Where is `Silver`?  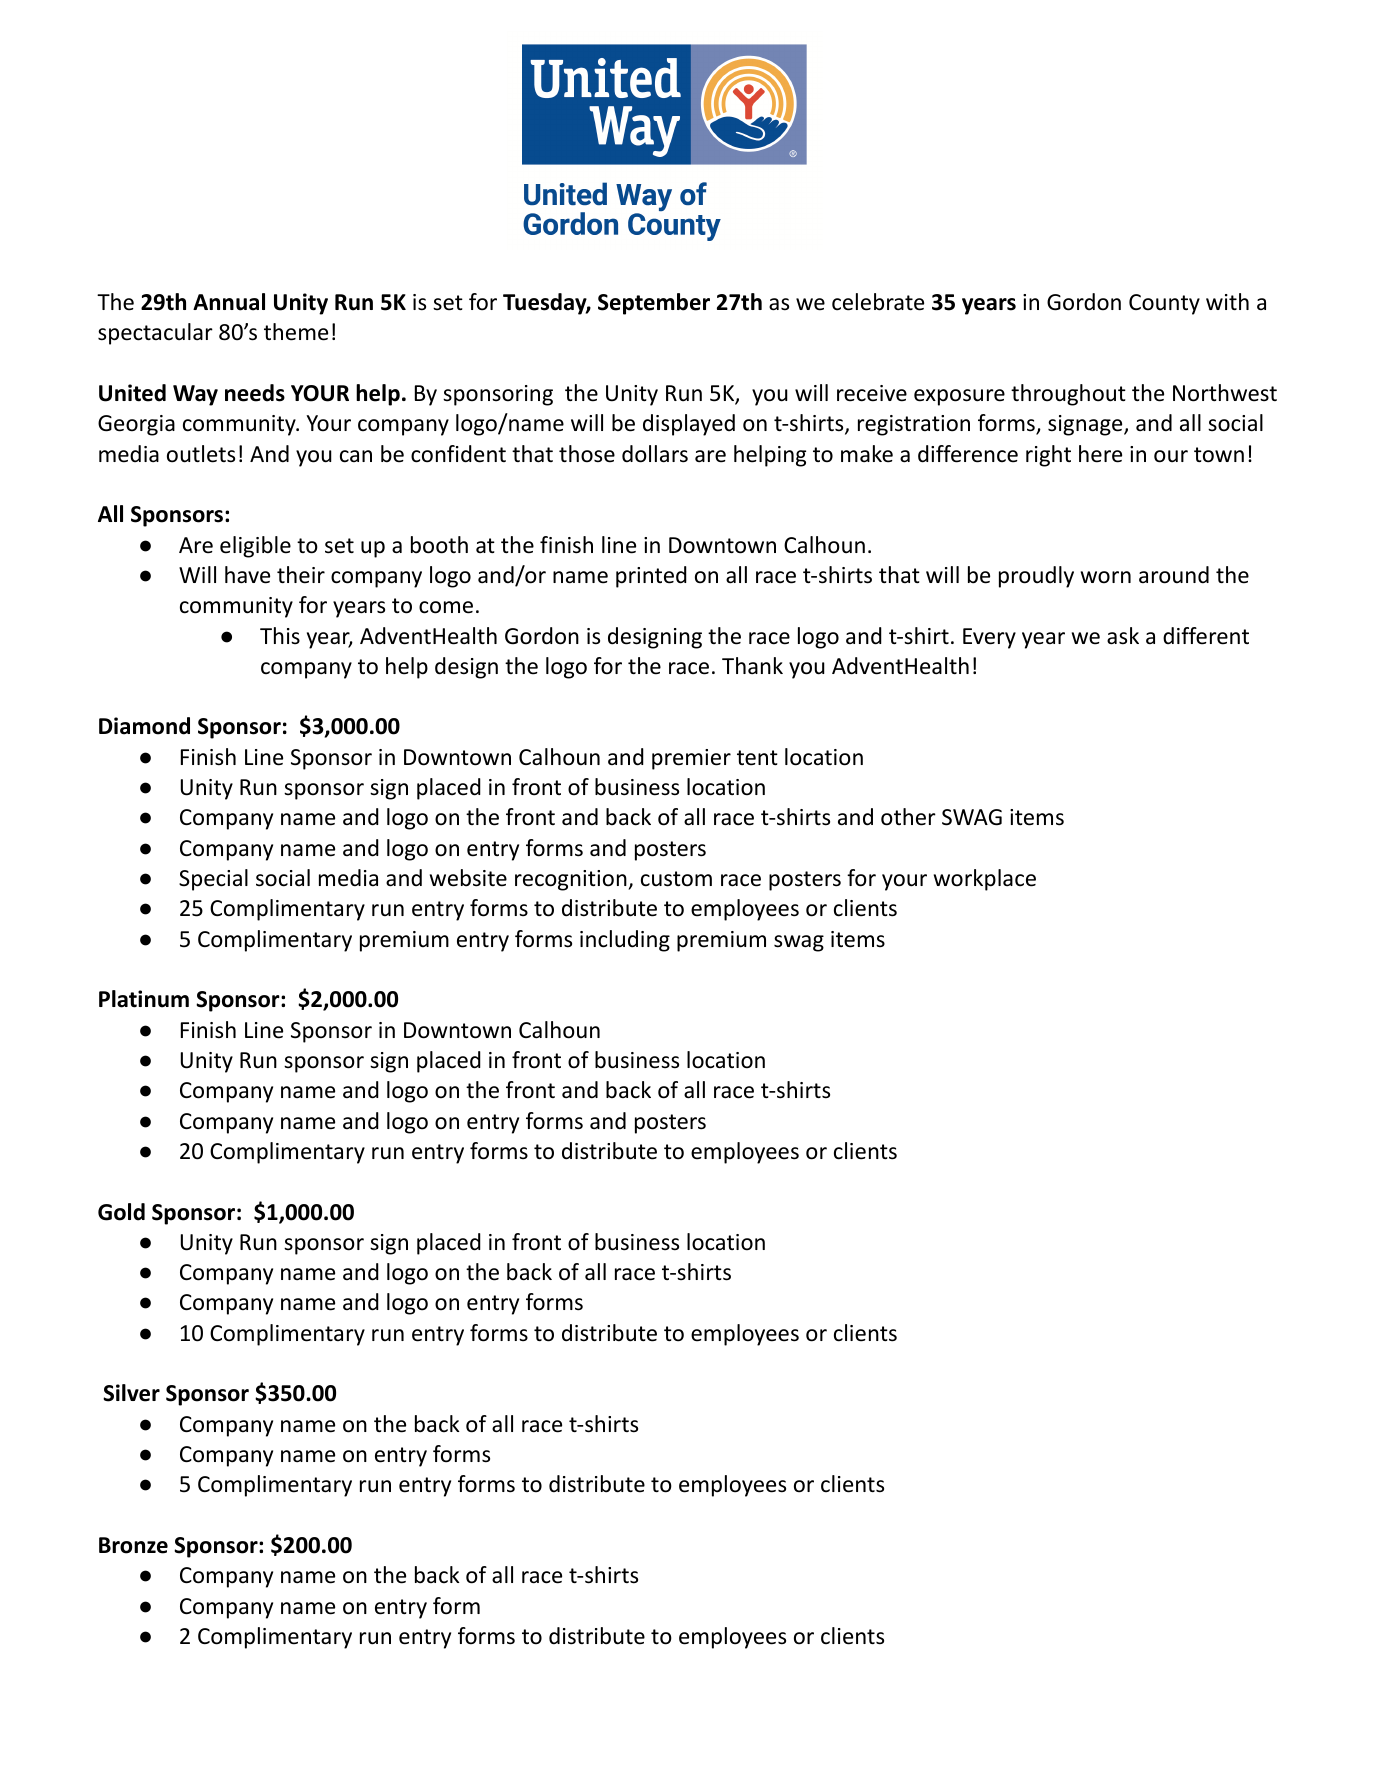 Silver is located at coordinates (131, 1393).
